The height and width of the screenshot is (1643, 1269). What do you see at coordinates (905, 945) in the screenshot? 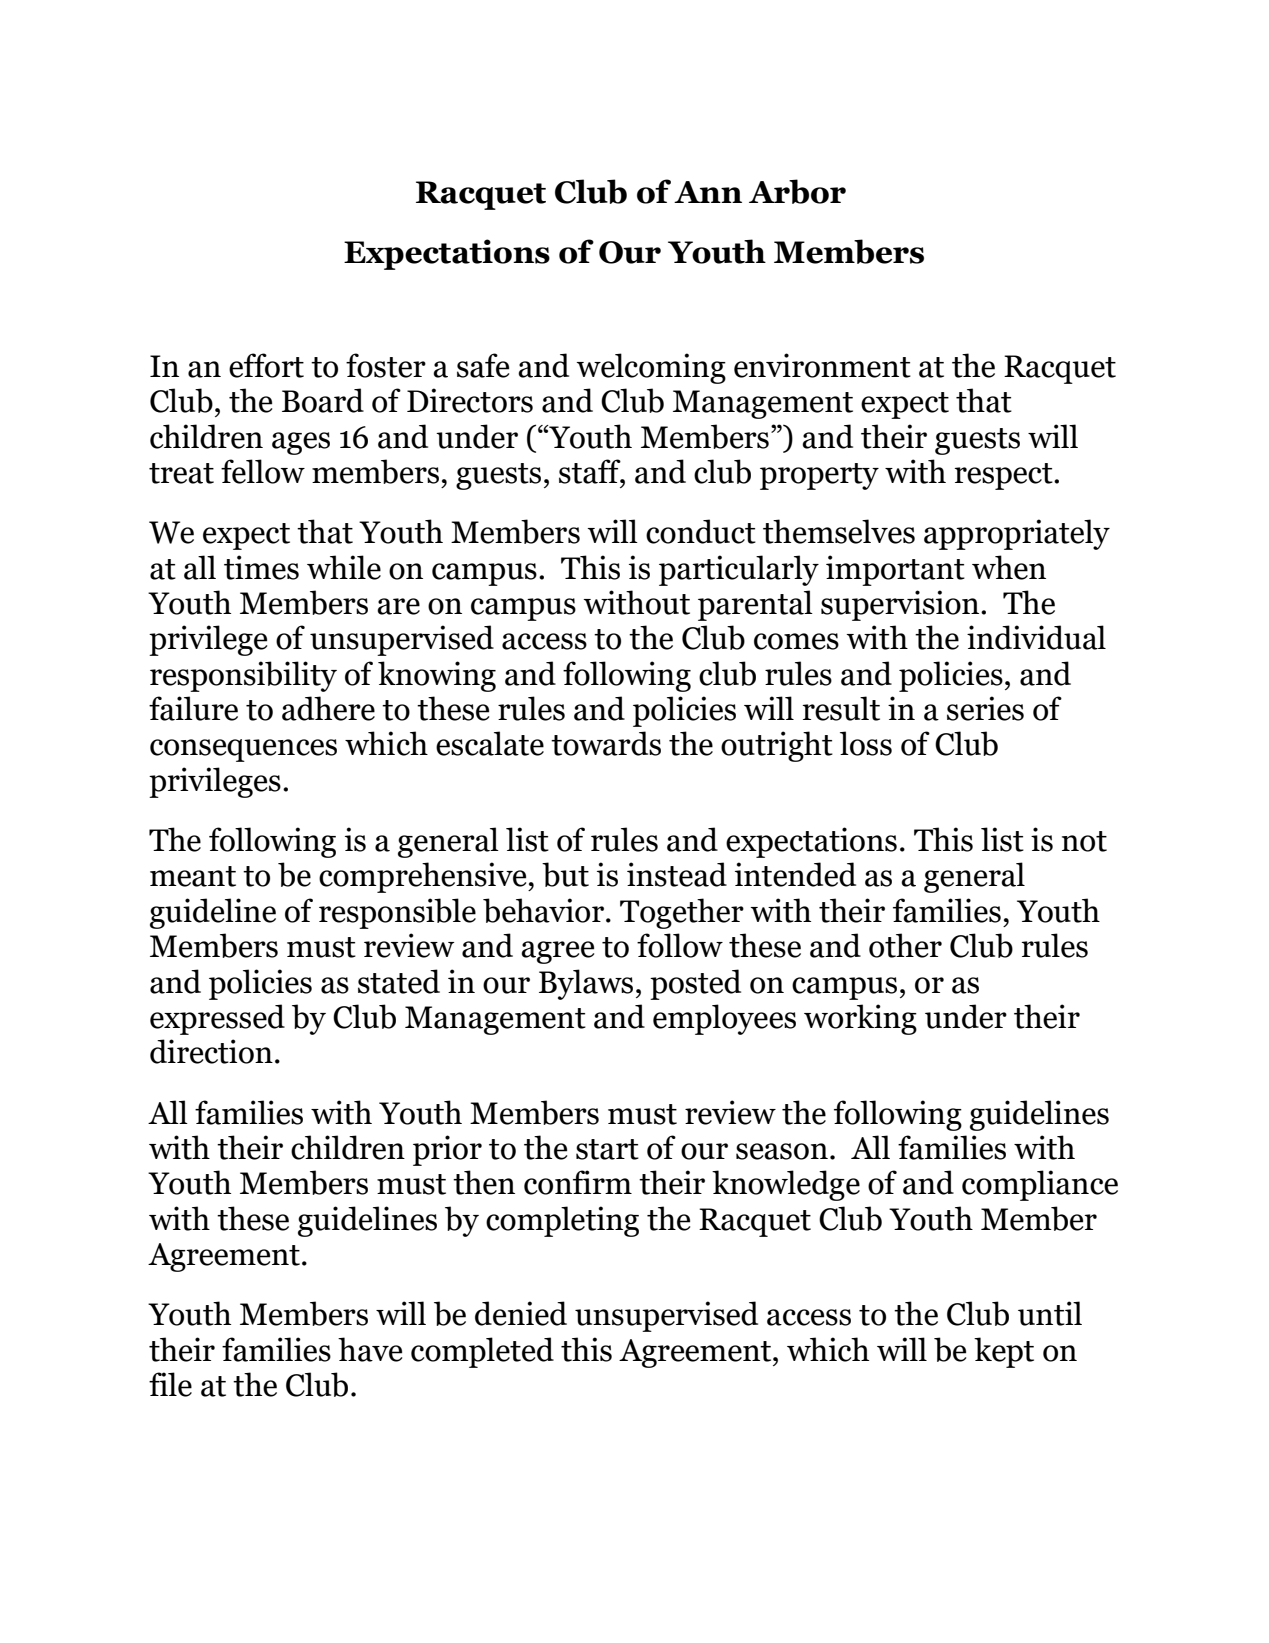
I see `other` at bounding box center [905, 945].
